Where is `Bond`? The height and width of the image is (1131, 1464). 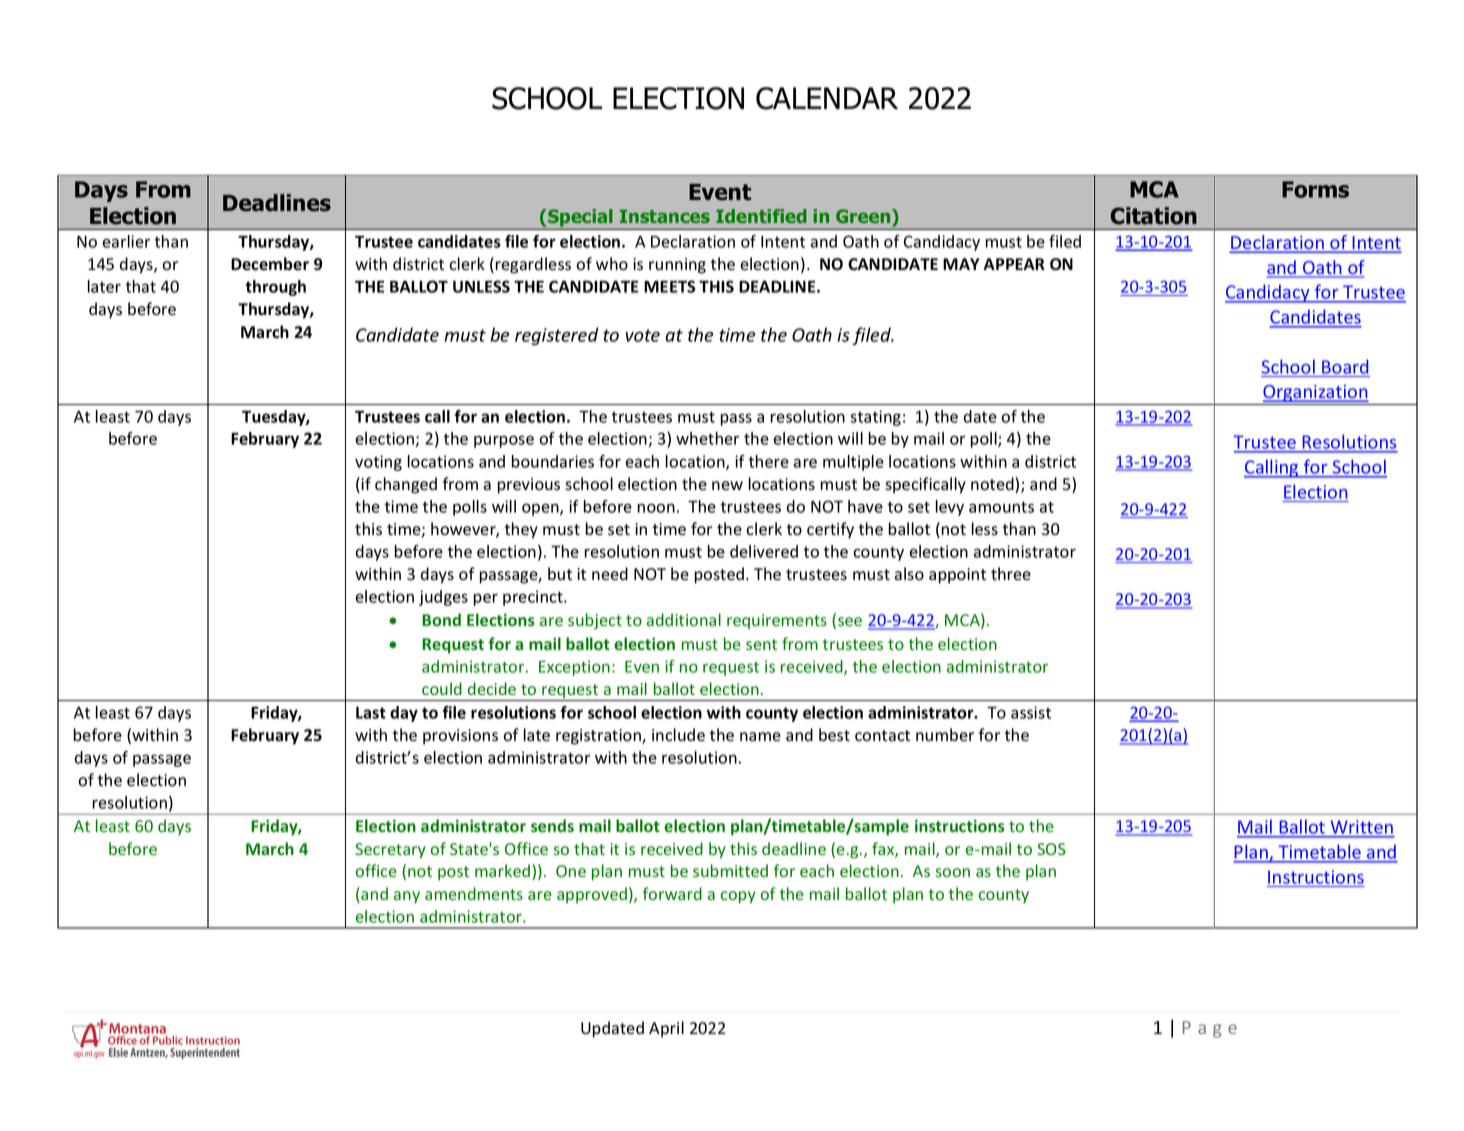 Bond is located at coordinates (441, 619).
